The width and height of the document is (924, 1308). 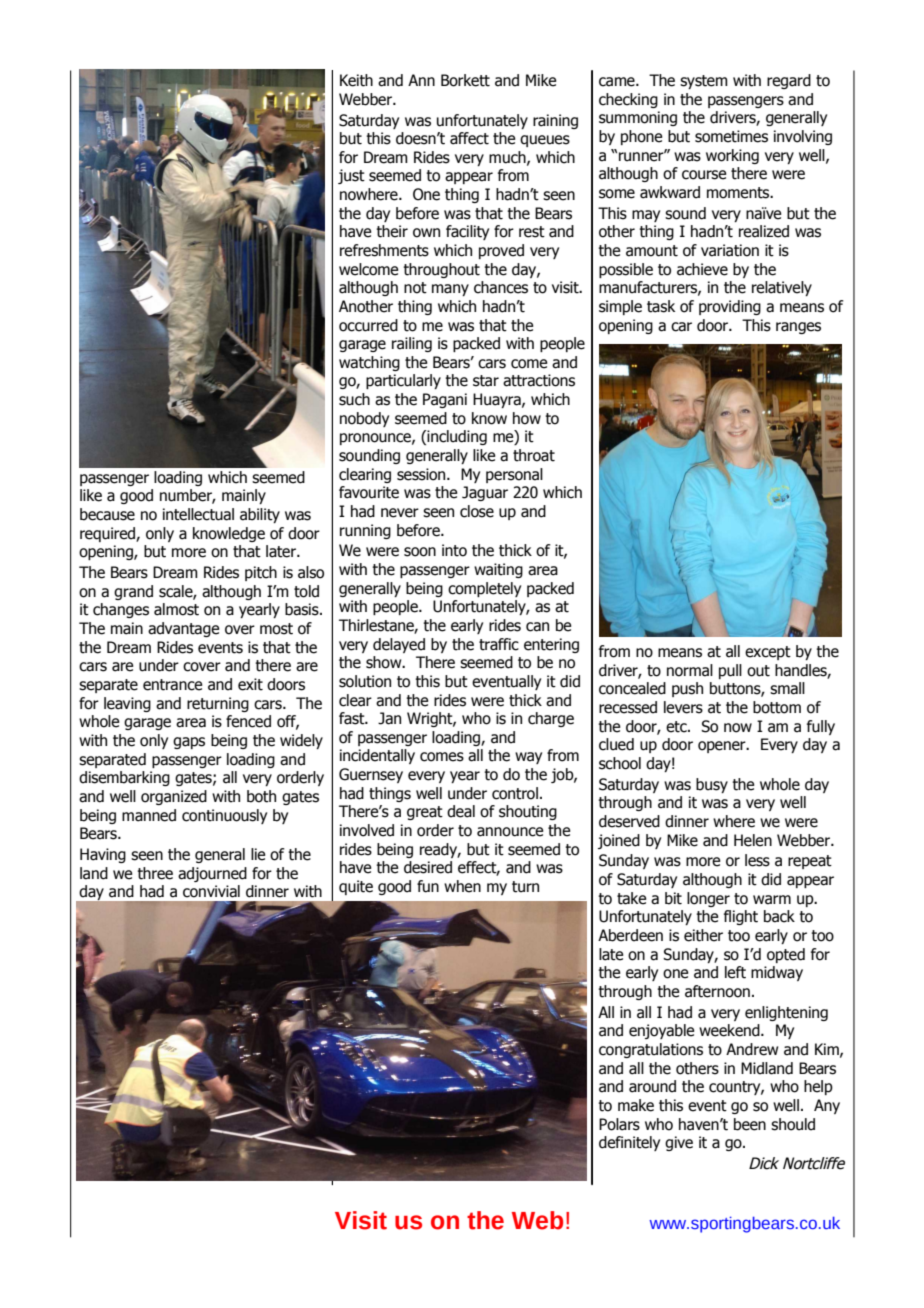 What do you see at coordinates (172, 685) in the document?
I see `entrance` at bounding box center [172, 685].
